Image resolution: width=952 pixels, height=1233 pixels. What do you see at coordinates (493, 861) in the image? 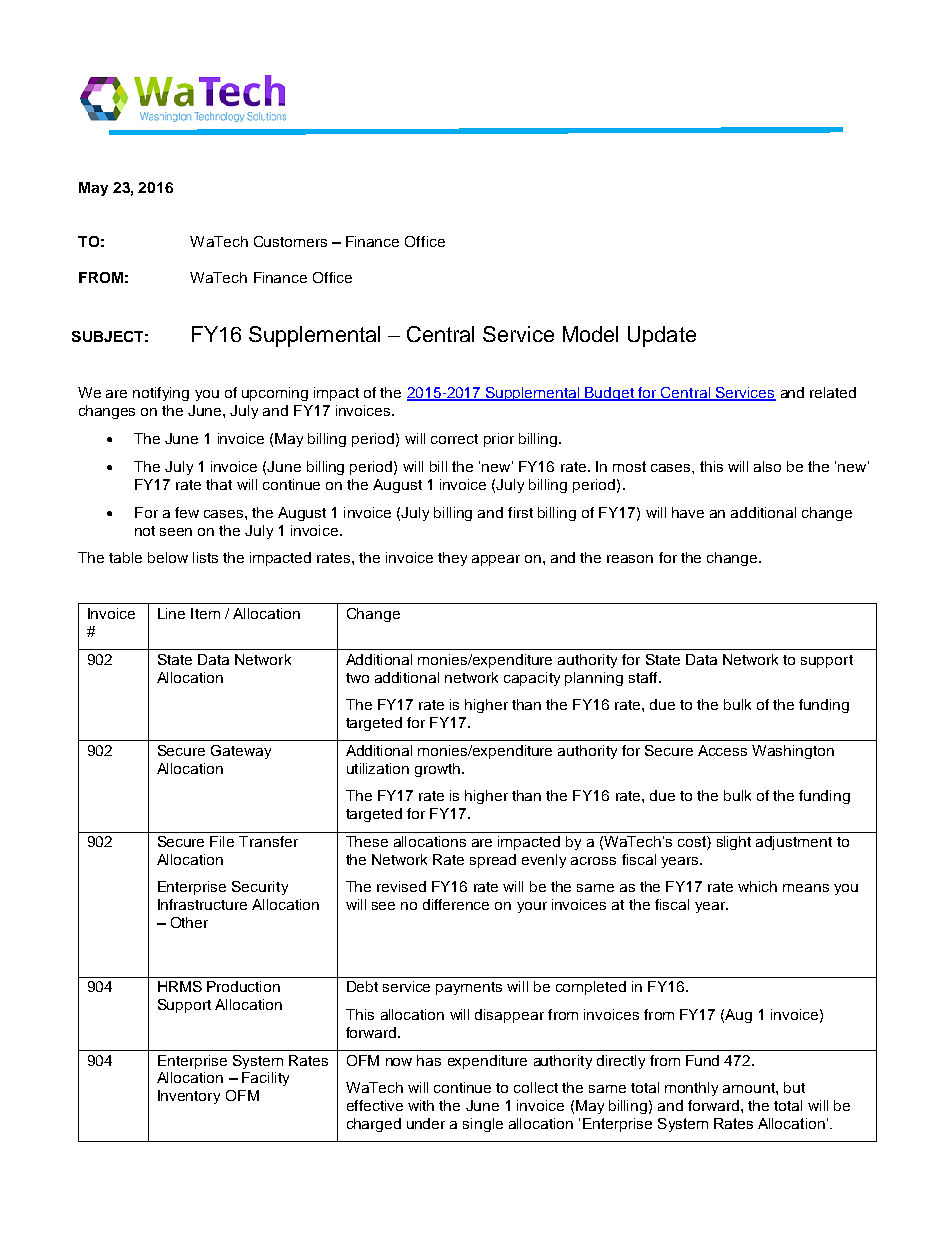
I see `spread` at bounding box center [493, 861].
